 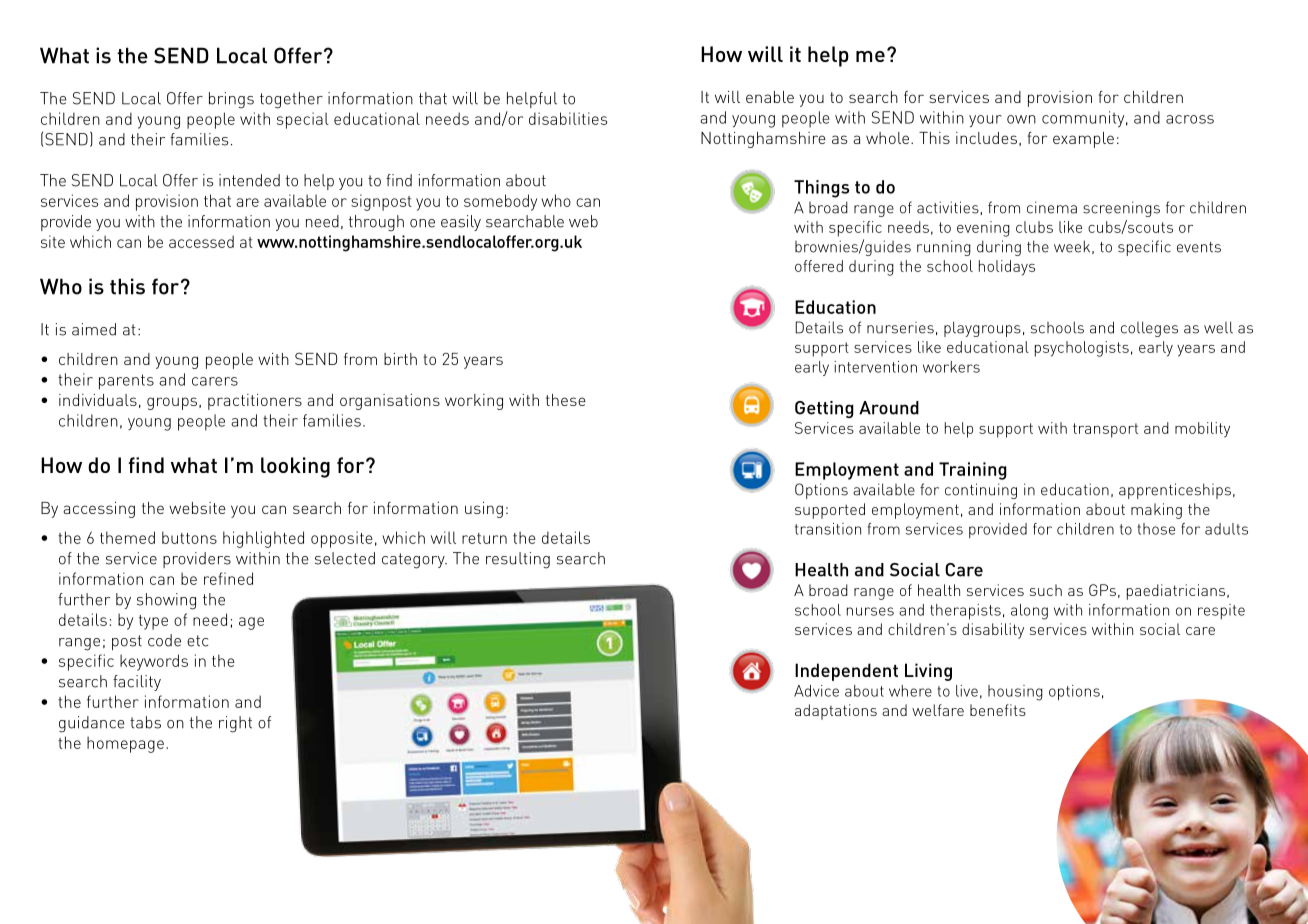 What do you see at coordinates (235, 724) in the screenshot?
I see `right` at bounding box center [235, 724].
